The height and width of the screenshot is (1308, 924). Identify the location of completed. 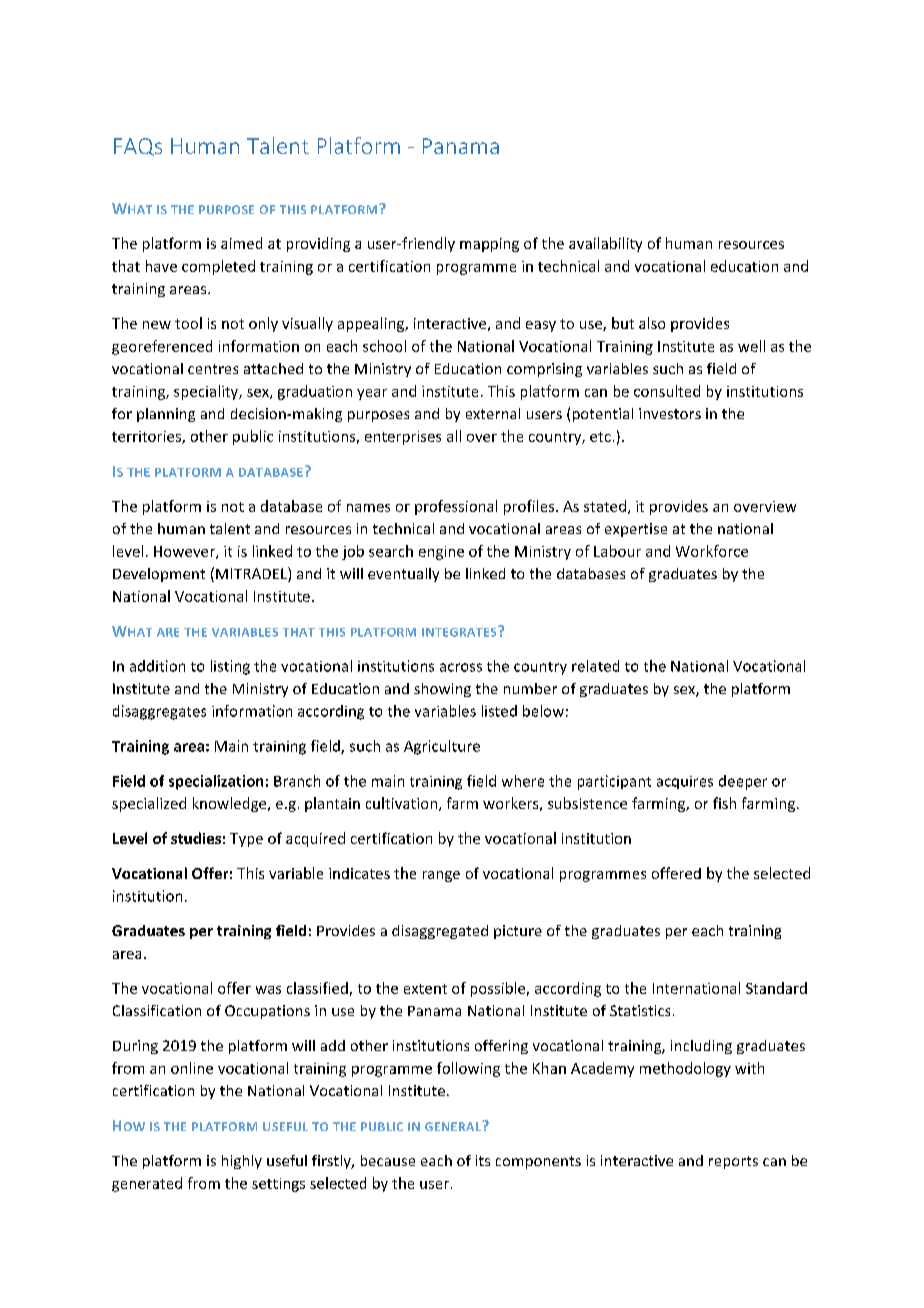
(218, 267).
